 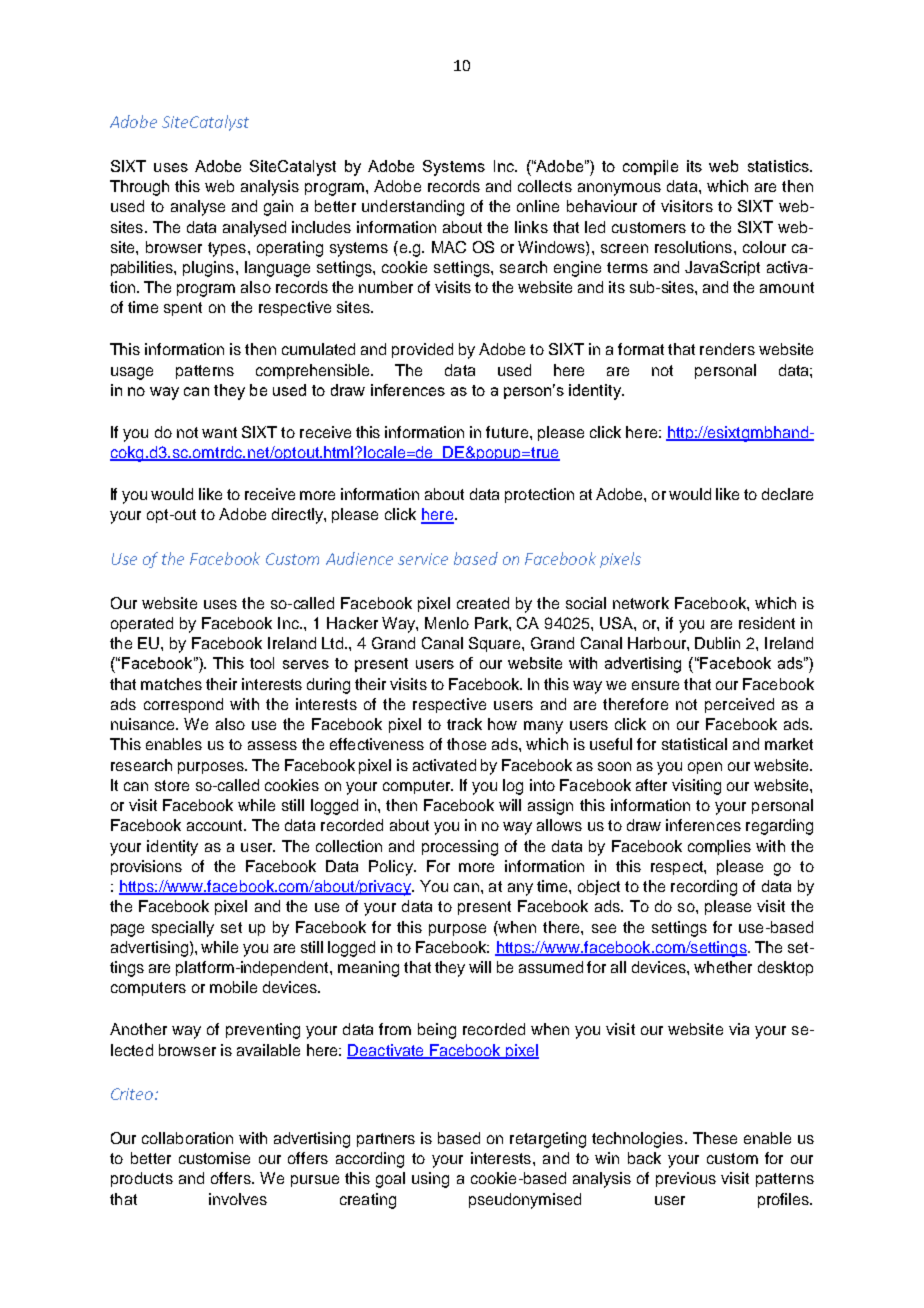 What do you see at coordinates (298, 516) in the document?
I see `directly` at bounding box center [298, 516].
